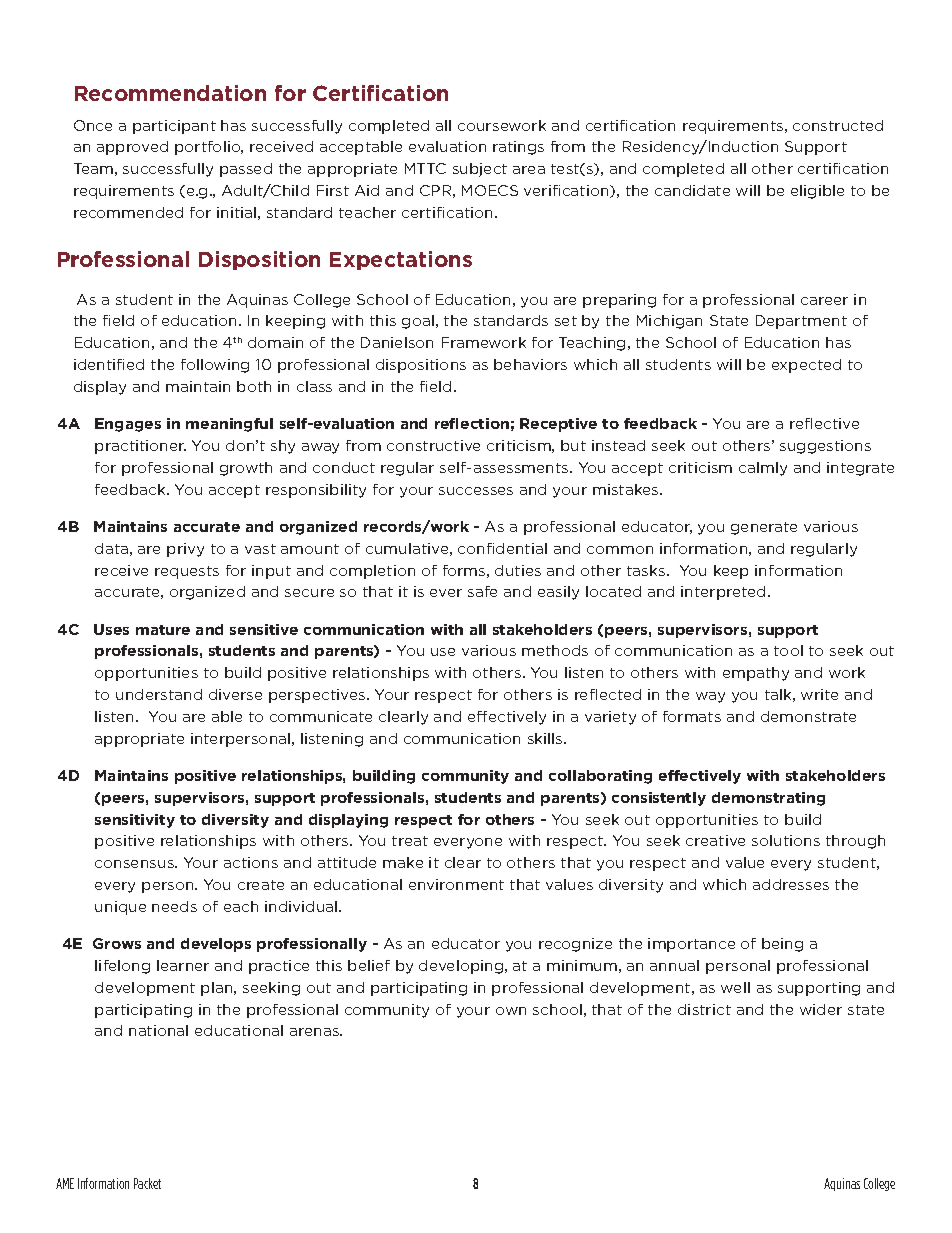 The image size is (952, 1233). What do you see at coordinates (791, 884) in the image?
I see `addresses` at bounding box center [791, 884].
